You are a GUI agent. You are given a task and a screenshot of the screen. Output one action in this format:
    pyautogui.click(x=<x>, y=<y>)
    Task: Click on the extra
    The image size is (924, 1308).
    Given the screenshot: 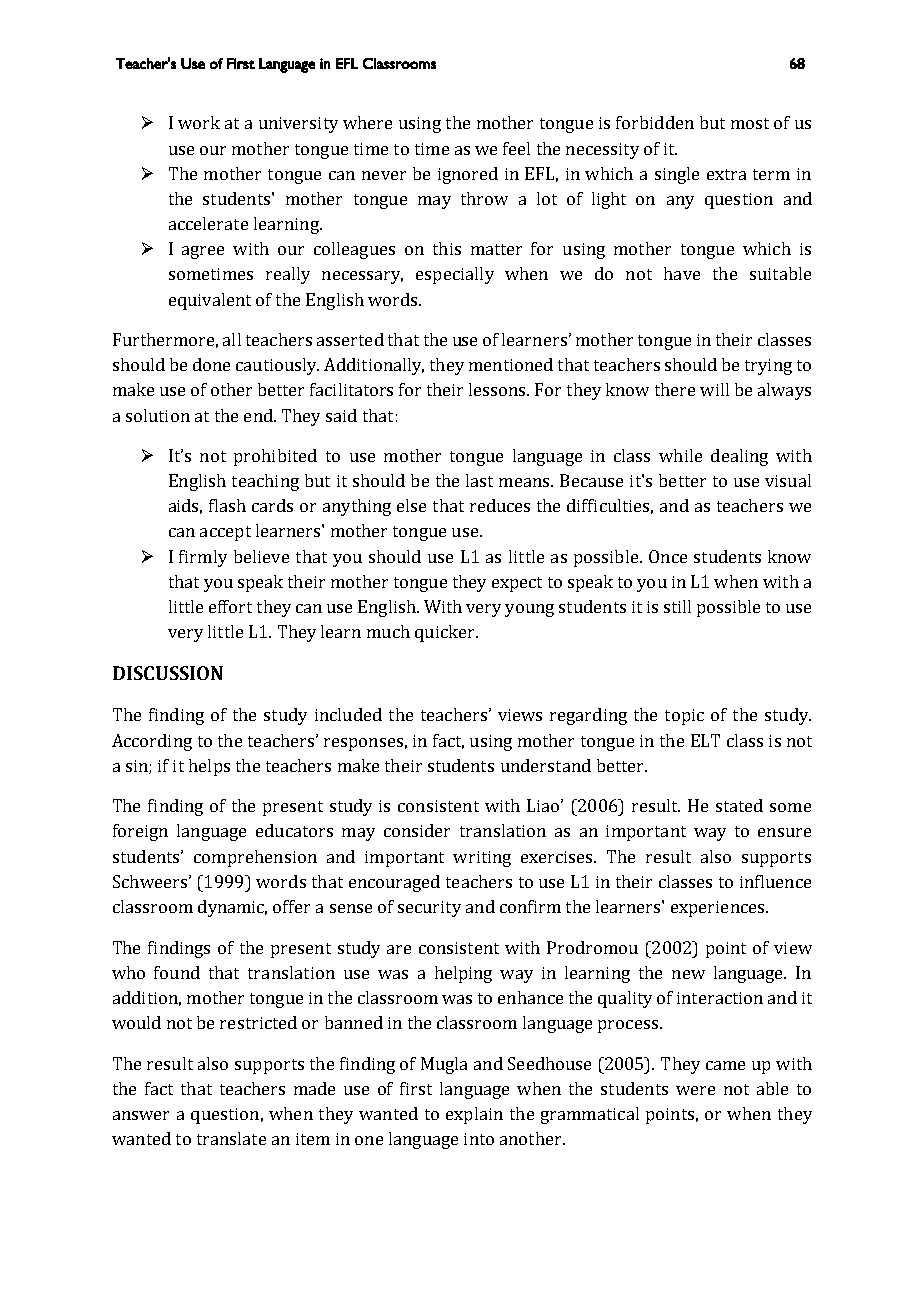 What is the action you would take?
    pyautogui.click(x=726, y=174)
